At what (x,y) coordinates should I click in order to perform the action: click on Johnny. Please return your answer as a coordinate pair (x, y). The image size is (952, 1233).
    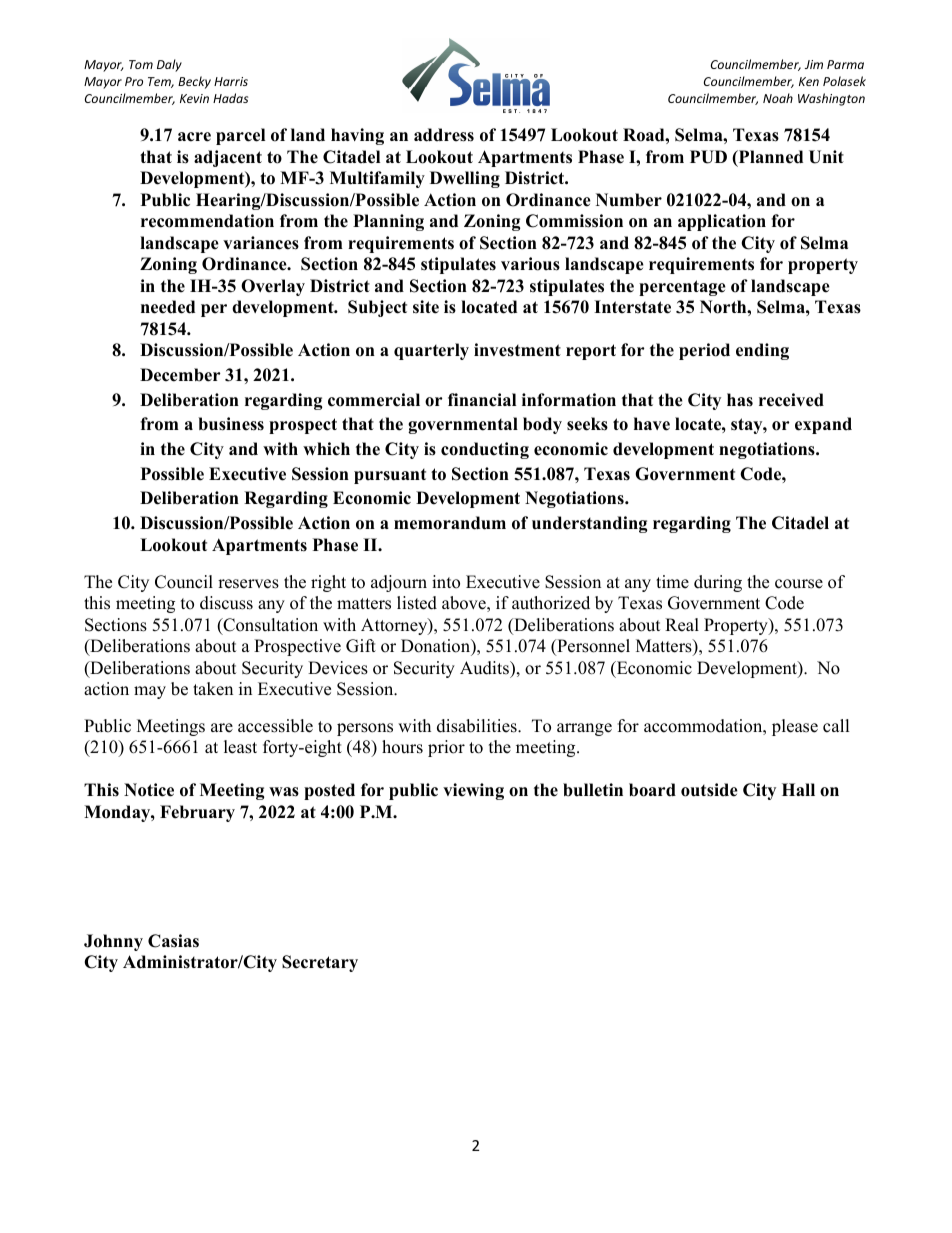
    Looking at the image, I should click on (113, 942).
